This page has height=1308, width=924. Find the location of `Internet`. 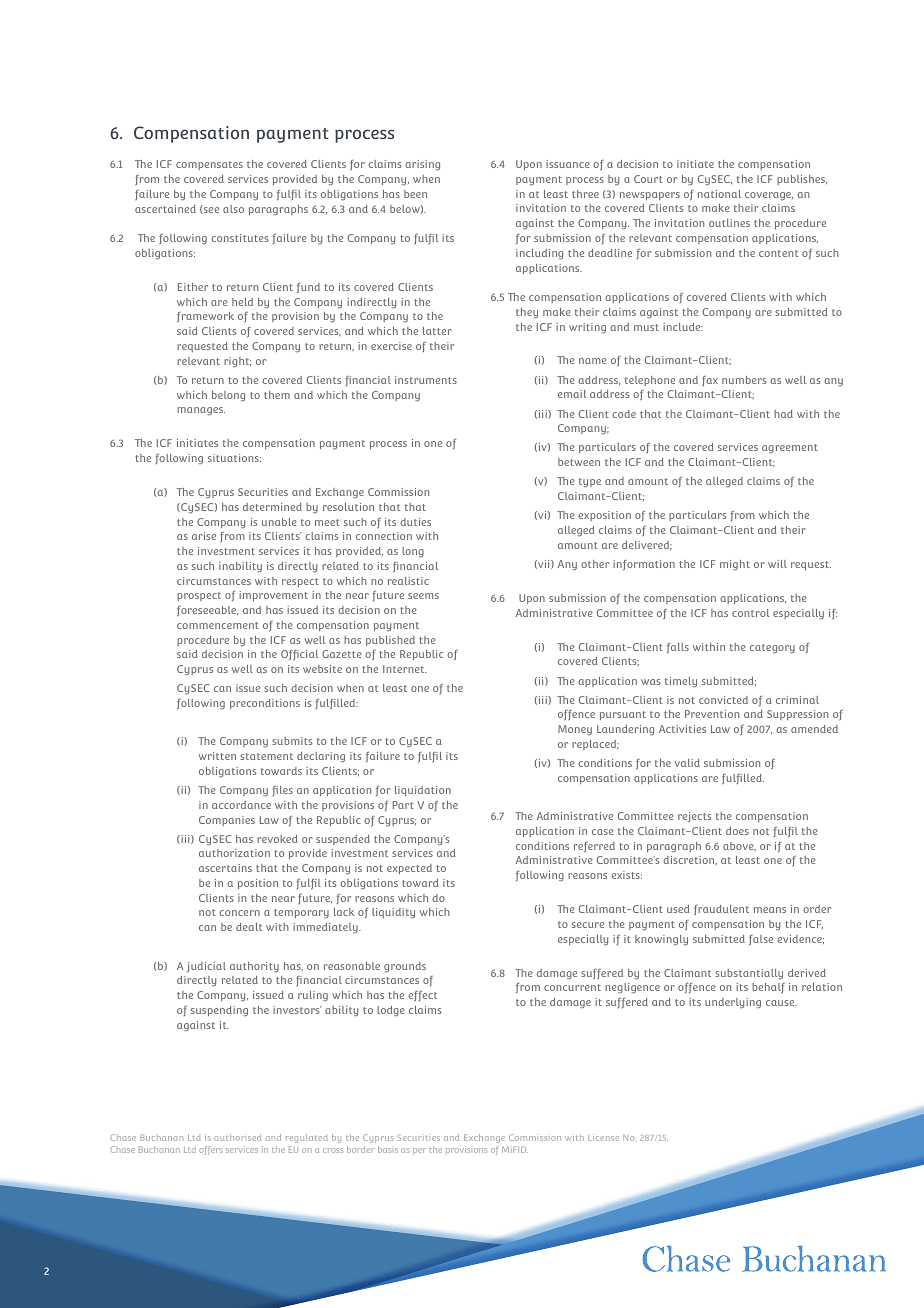

Internet is located at coordinates (404, 669).
